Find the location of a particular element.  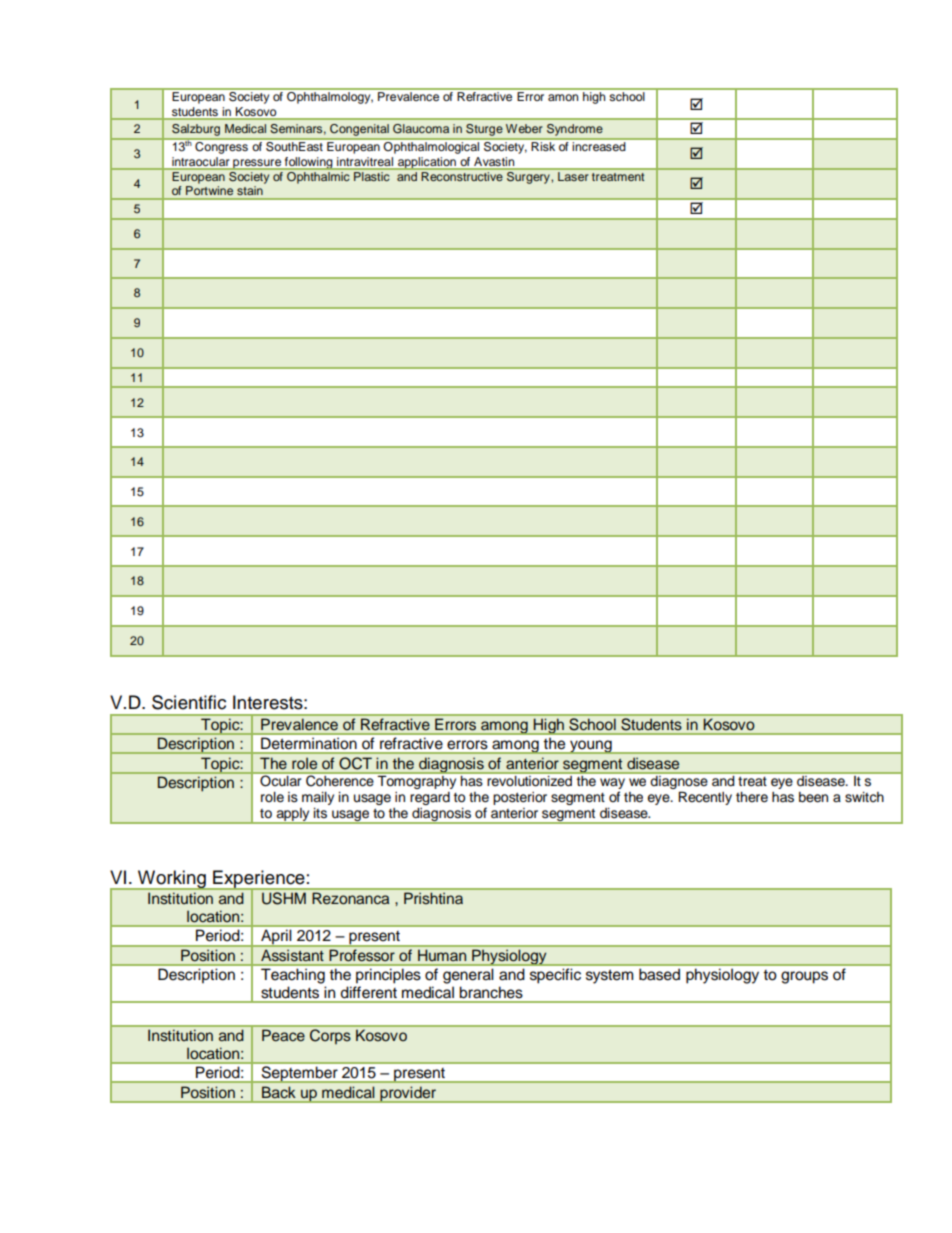

Laser is located at coordinates (573, 176).
